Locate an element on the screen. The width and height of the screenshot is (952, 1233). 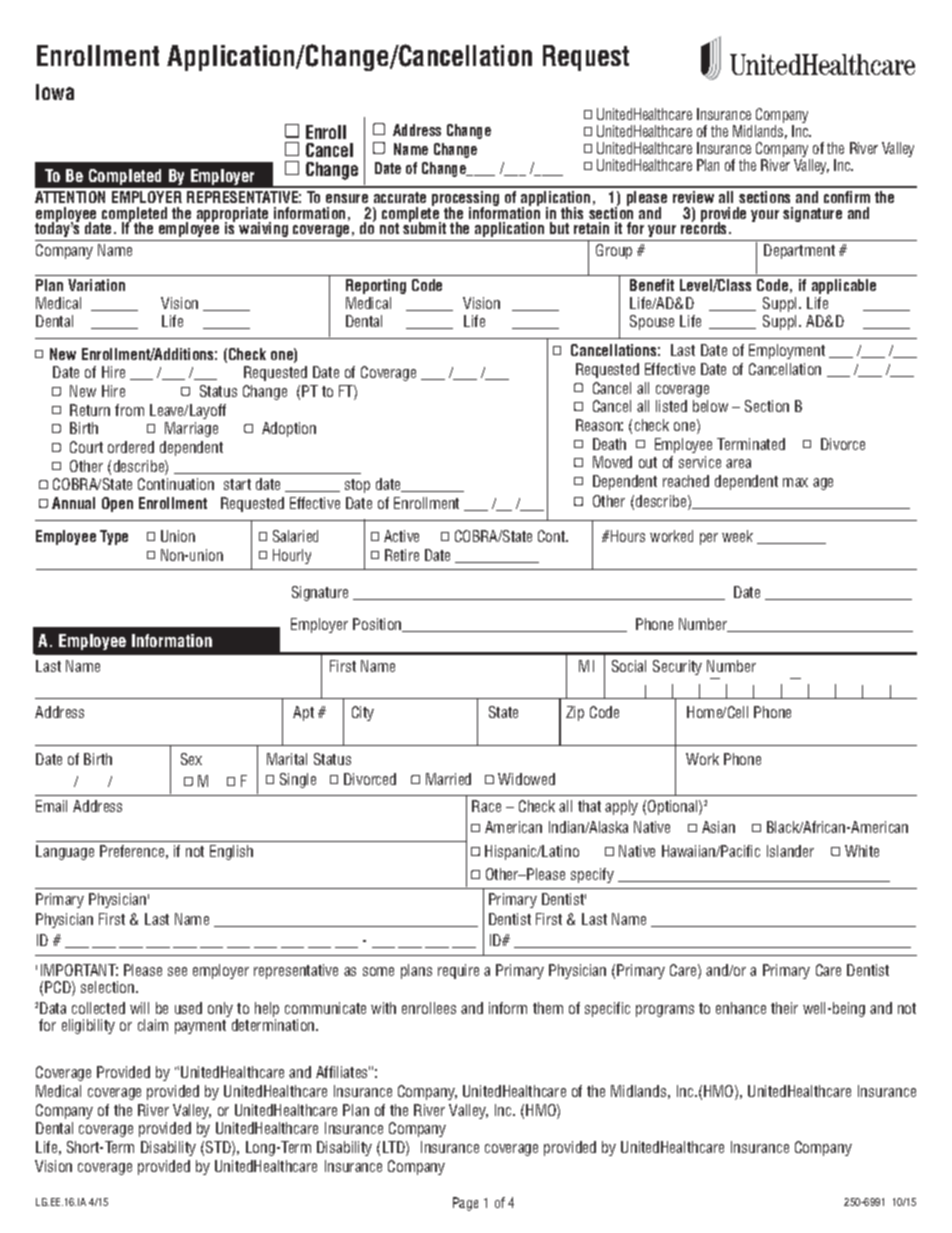
Page is located at coordinates (465, 1204).
